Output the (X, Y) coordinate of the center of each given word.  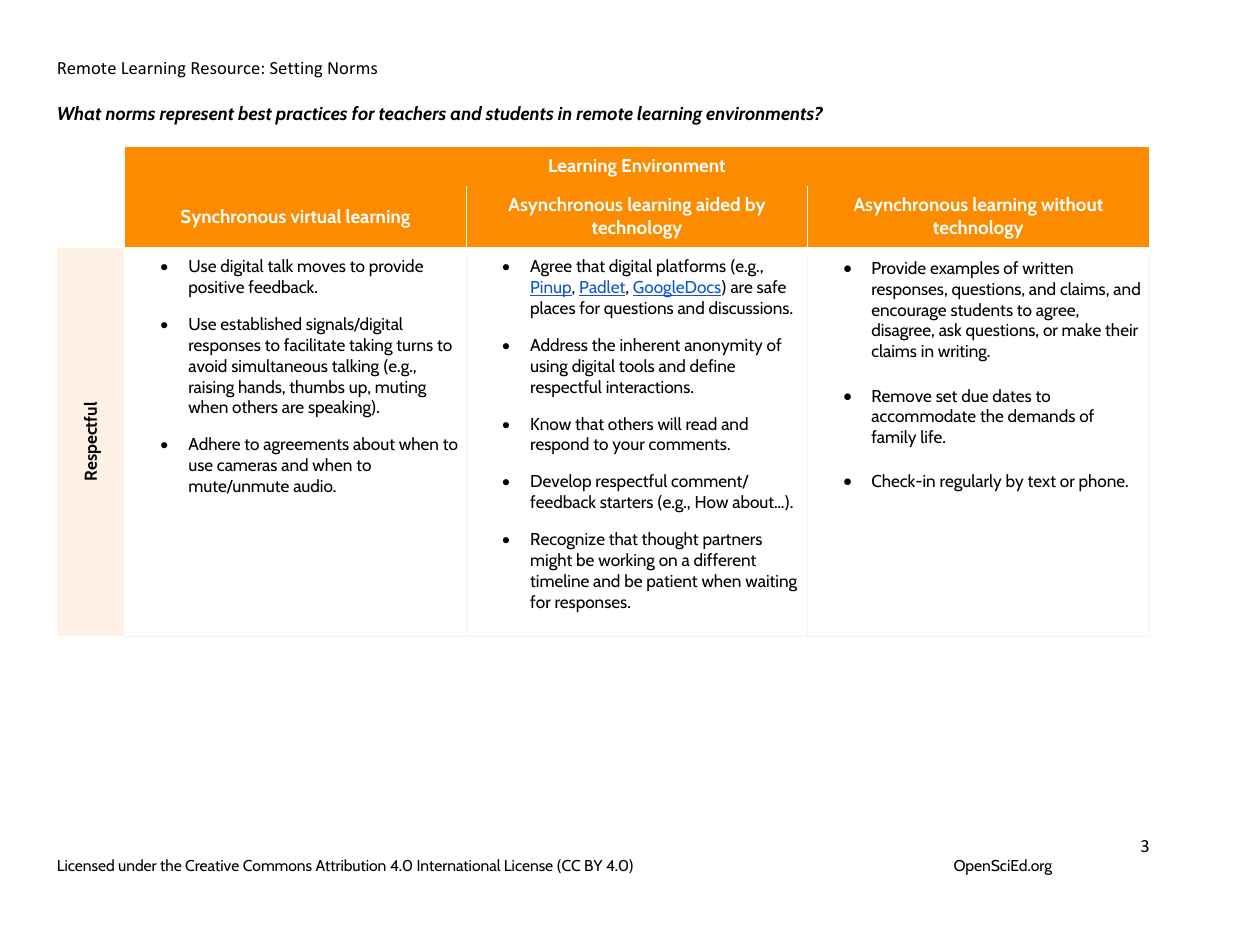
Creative (212, 865)
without (1072, 204)
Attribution (350, 865)
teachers (412, 113)
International (459, 865)
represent (196, 116)
